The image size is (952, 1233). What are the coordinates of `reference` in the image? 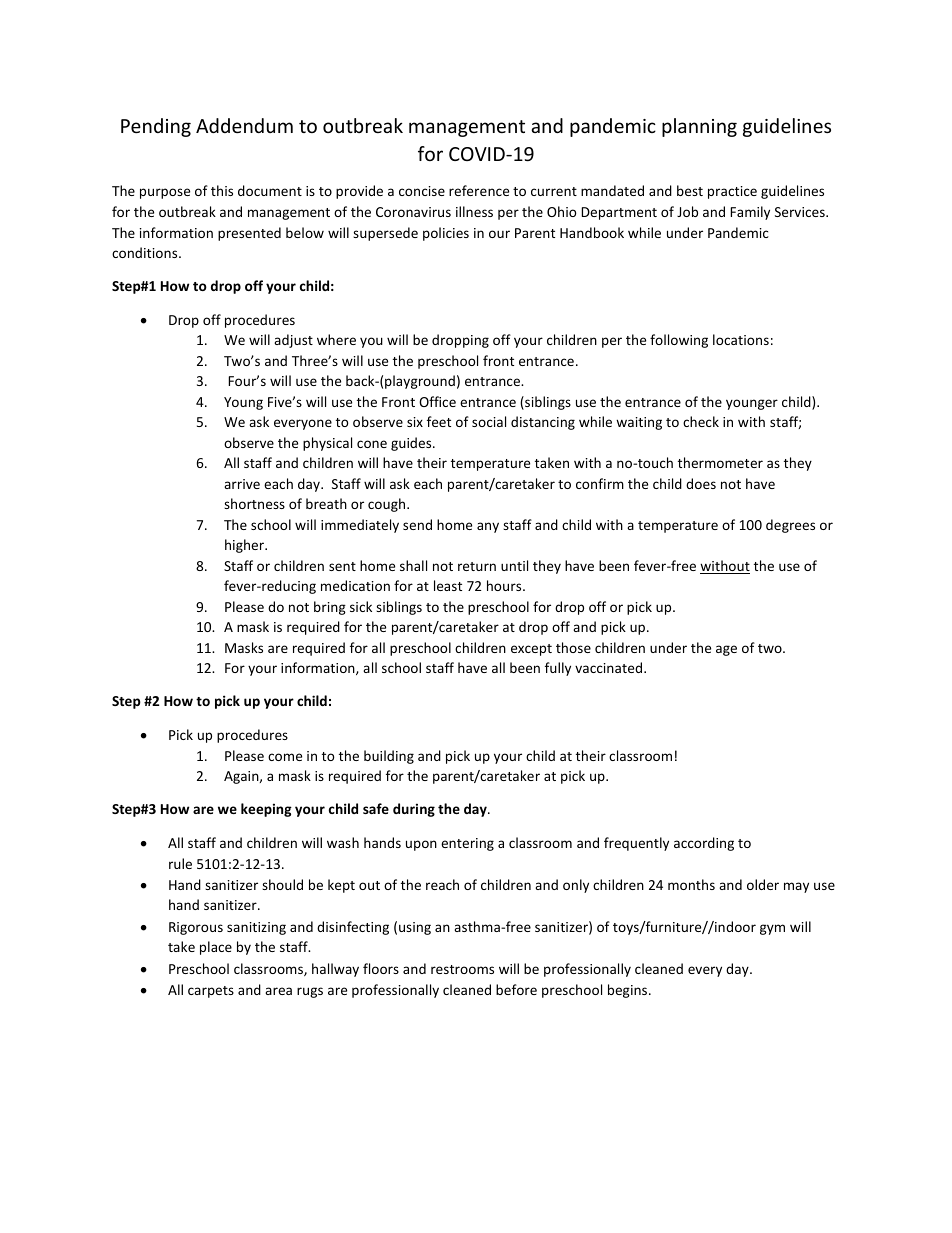 It's located at (479, 190).
